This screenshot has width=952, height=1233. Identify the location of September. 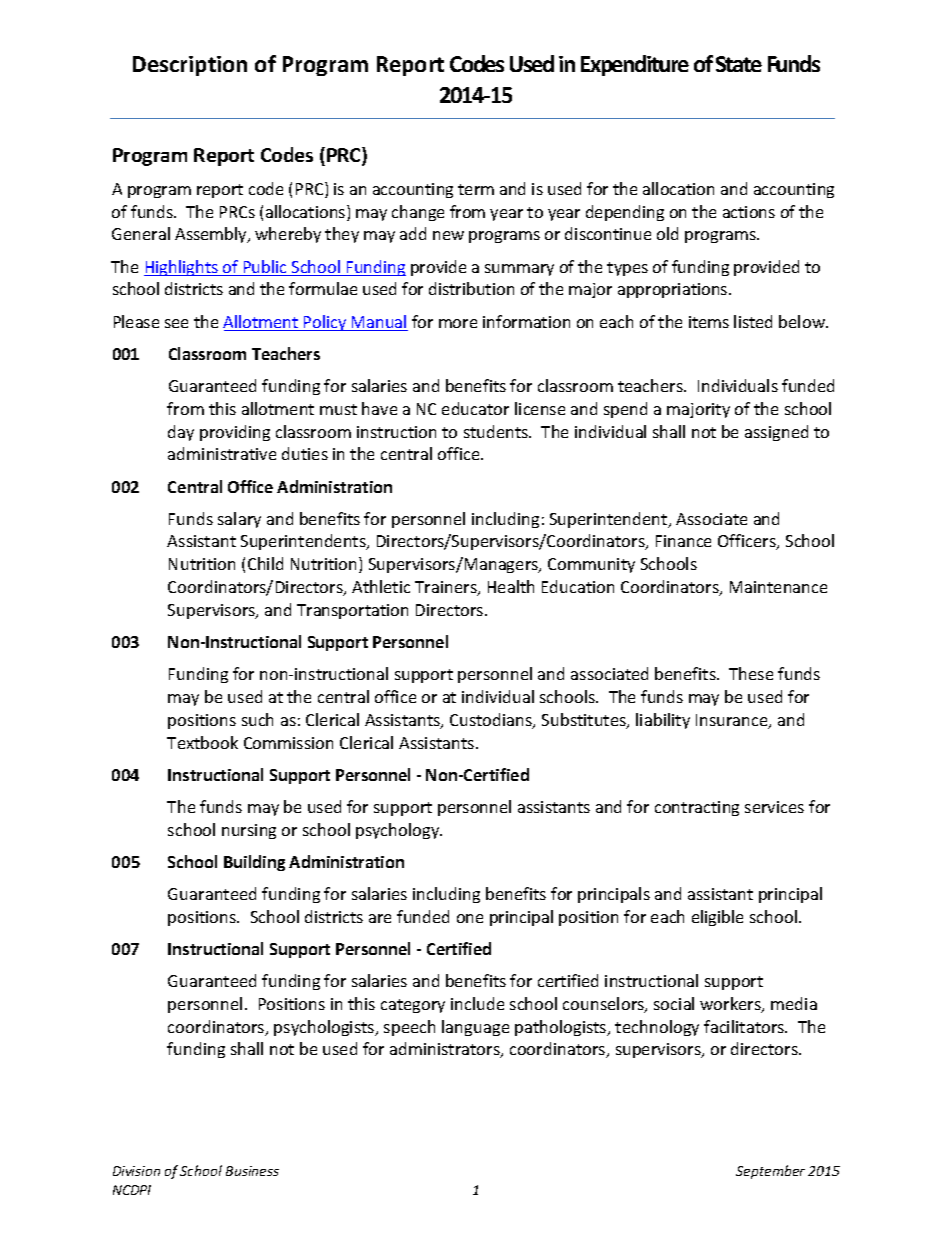
(770, 1172).
